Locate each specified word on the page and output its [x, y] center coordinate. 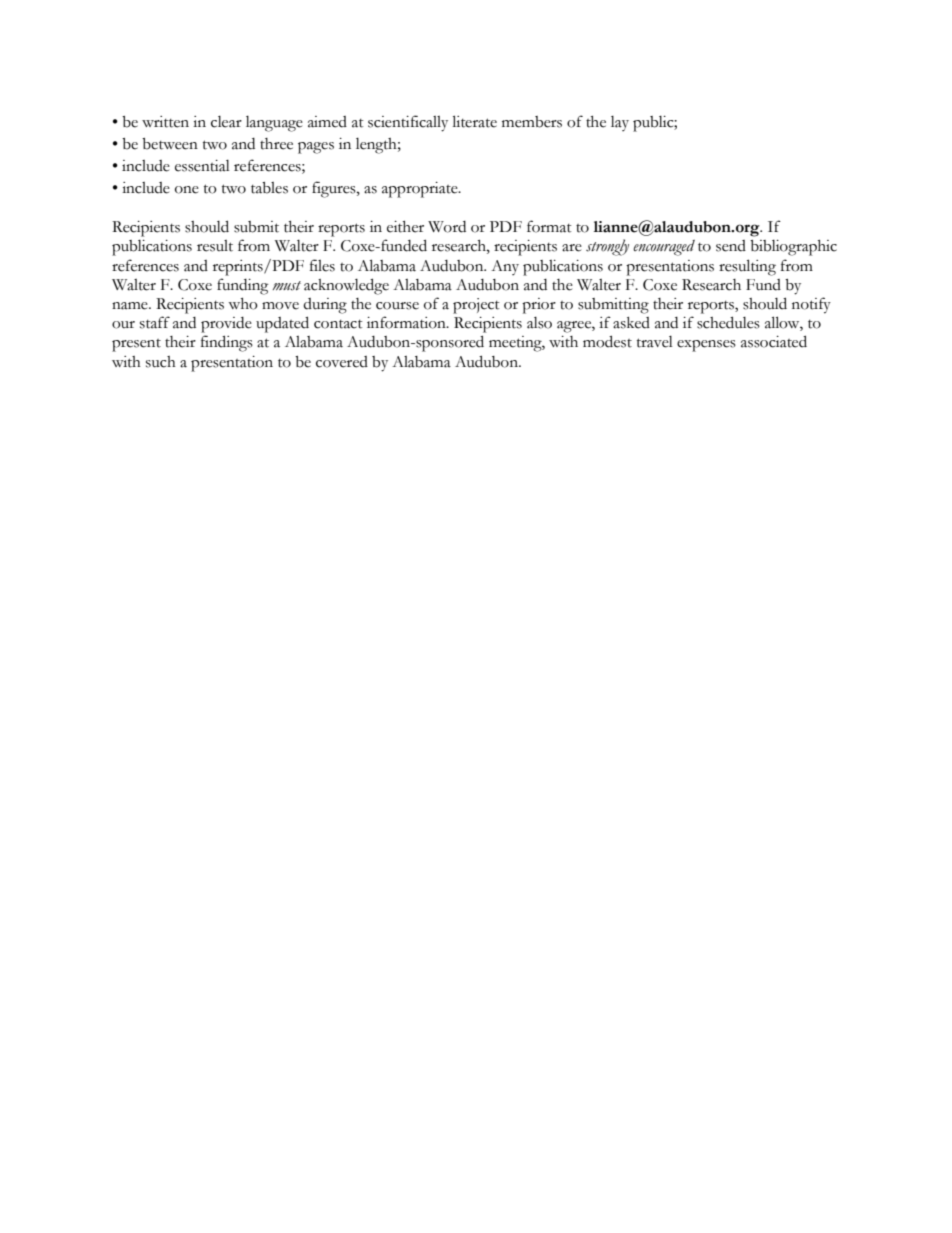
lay [620, 123]
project [476, 306]
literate [475, 121]
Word [447, 227]
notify [811, 305]
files [322, 265]
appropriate [421, 190]
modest [607, 341]
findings [227, 343]
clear [226, 122]
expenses [706, 346]
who [243, 304]
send [731, 246]
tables [269, 188]
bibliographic [793, 248]
